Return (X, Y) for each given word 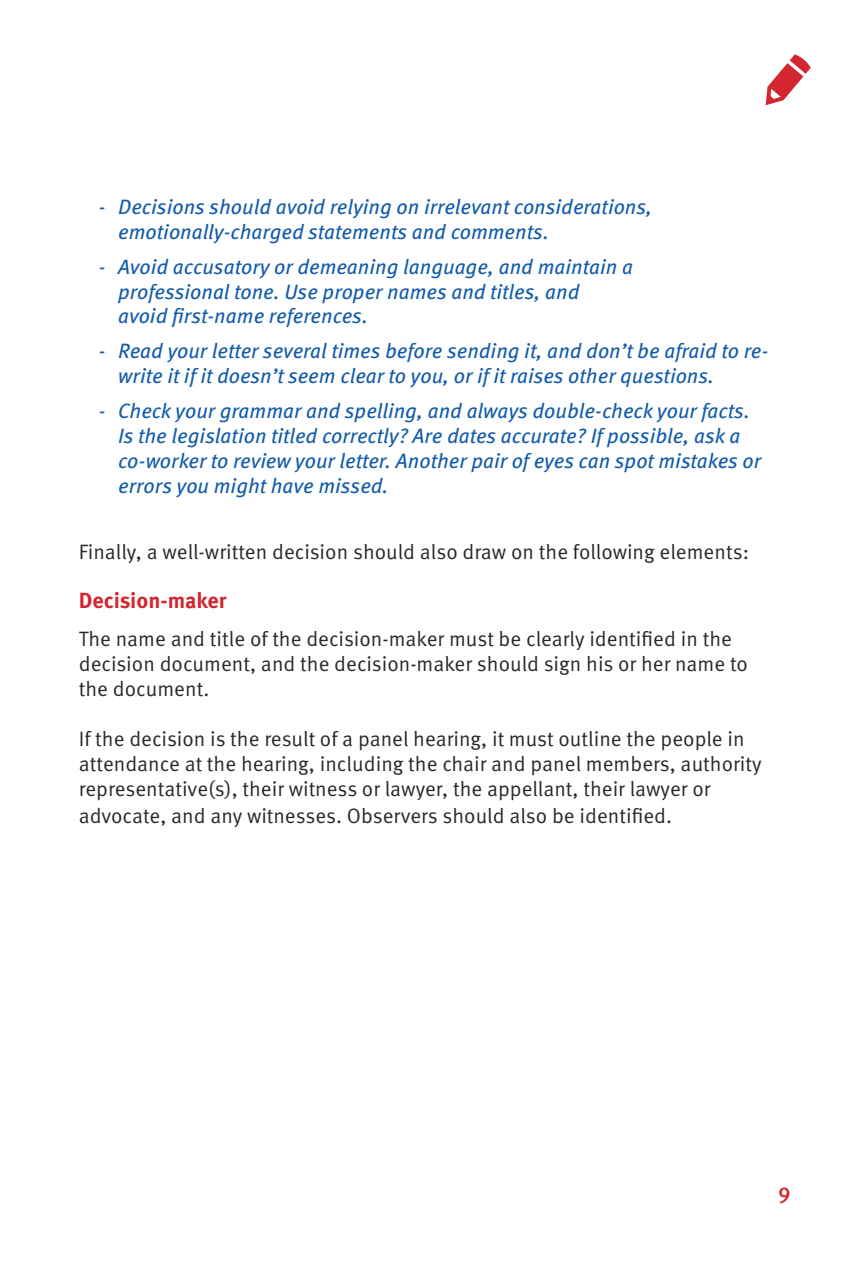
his (600, 664)
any (226, 819)
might (240, 488)
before (414, 352)
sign (562, 665)
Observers (392, 816)
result (290, 739)
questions (665, 377)
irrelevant (467, 206)
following (614, 553)
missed (352, 486)
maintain (577, 266)
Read (141, 350)
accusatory (221, 269)
